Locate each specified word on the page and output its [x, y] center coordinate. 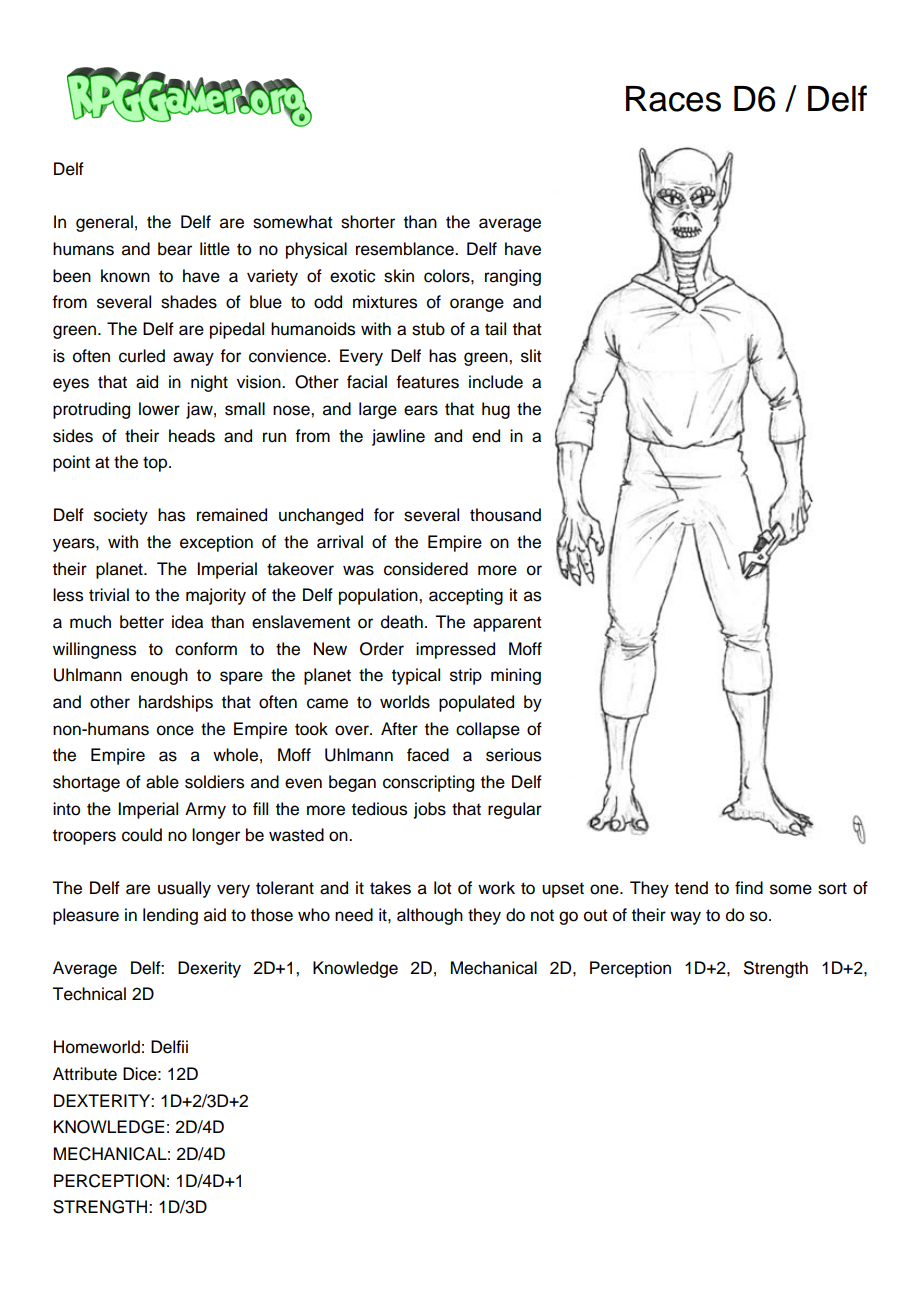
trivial [109, 595]
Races [673, 99]
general [104, 223]
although [430, 916]
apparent [507, 624]
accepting [466, 596]
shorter [368, 222]
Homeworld [97, 1047]
